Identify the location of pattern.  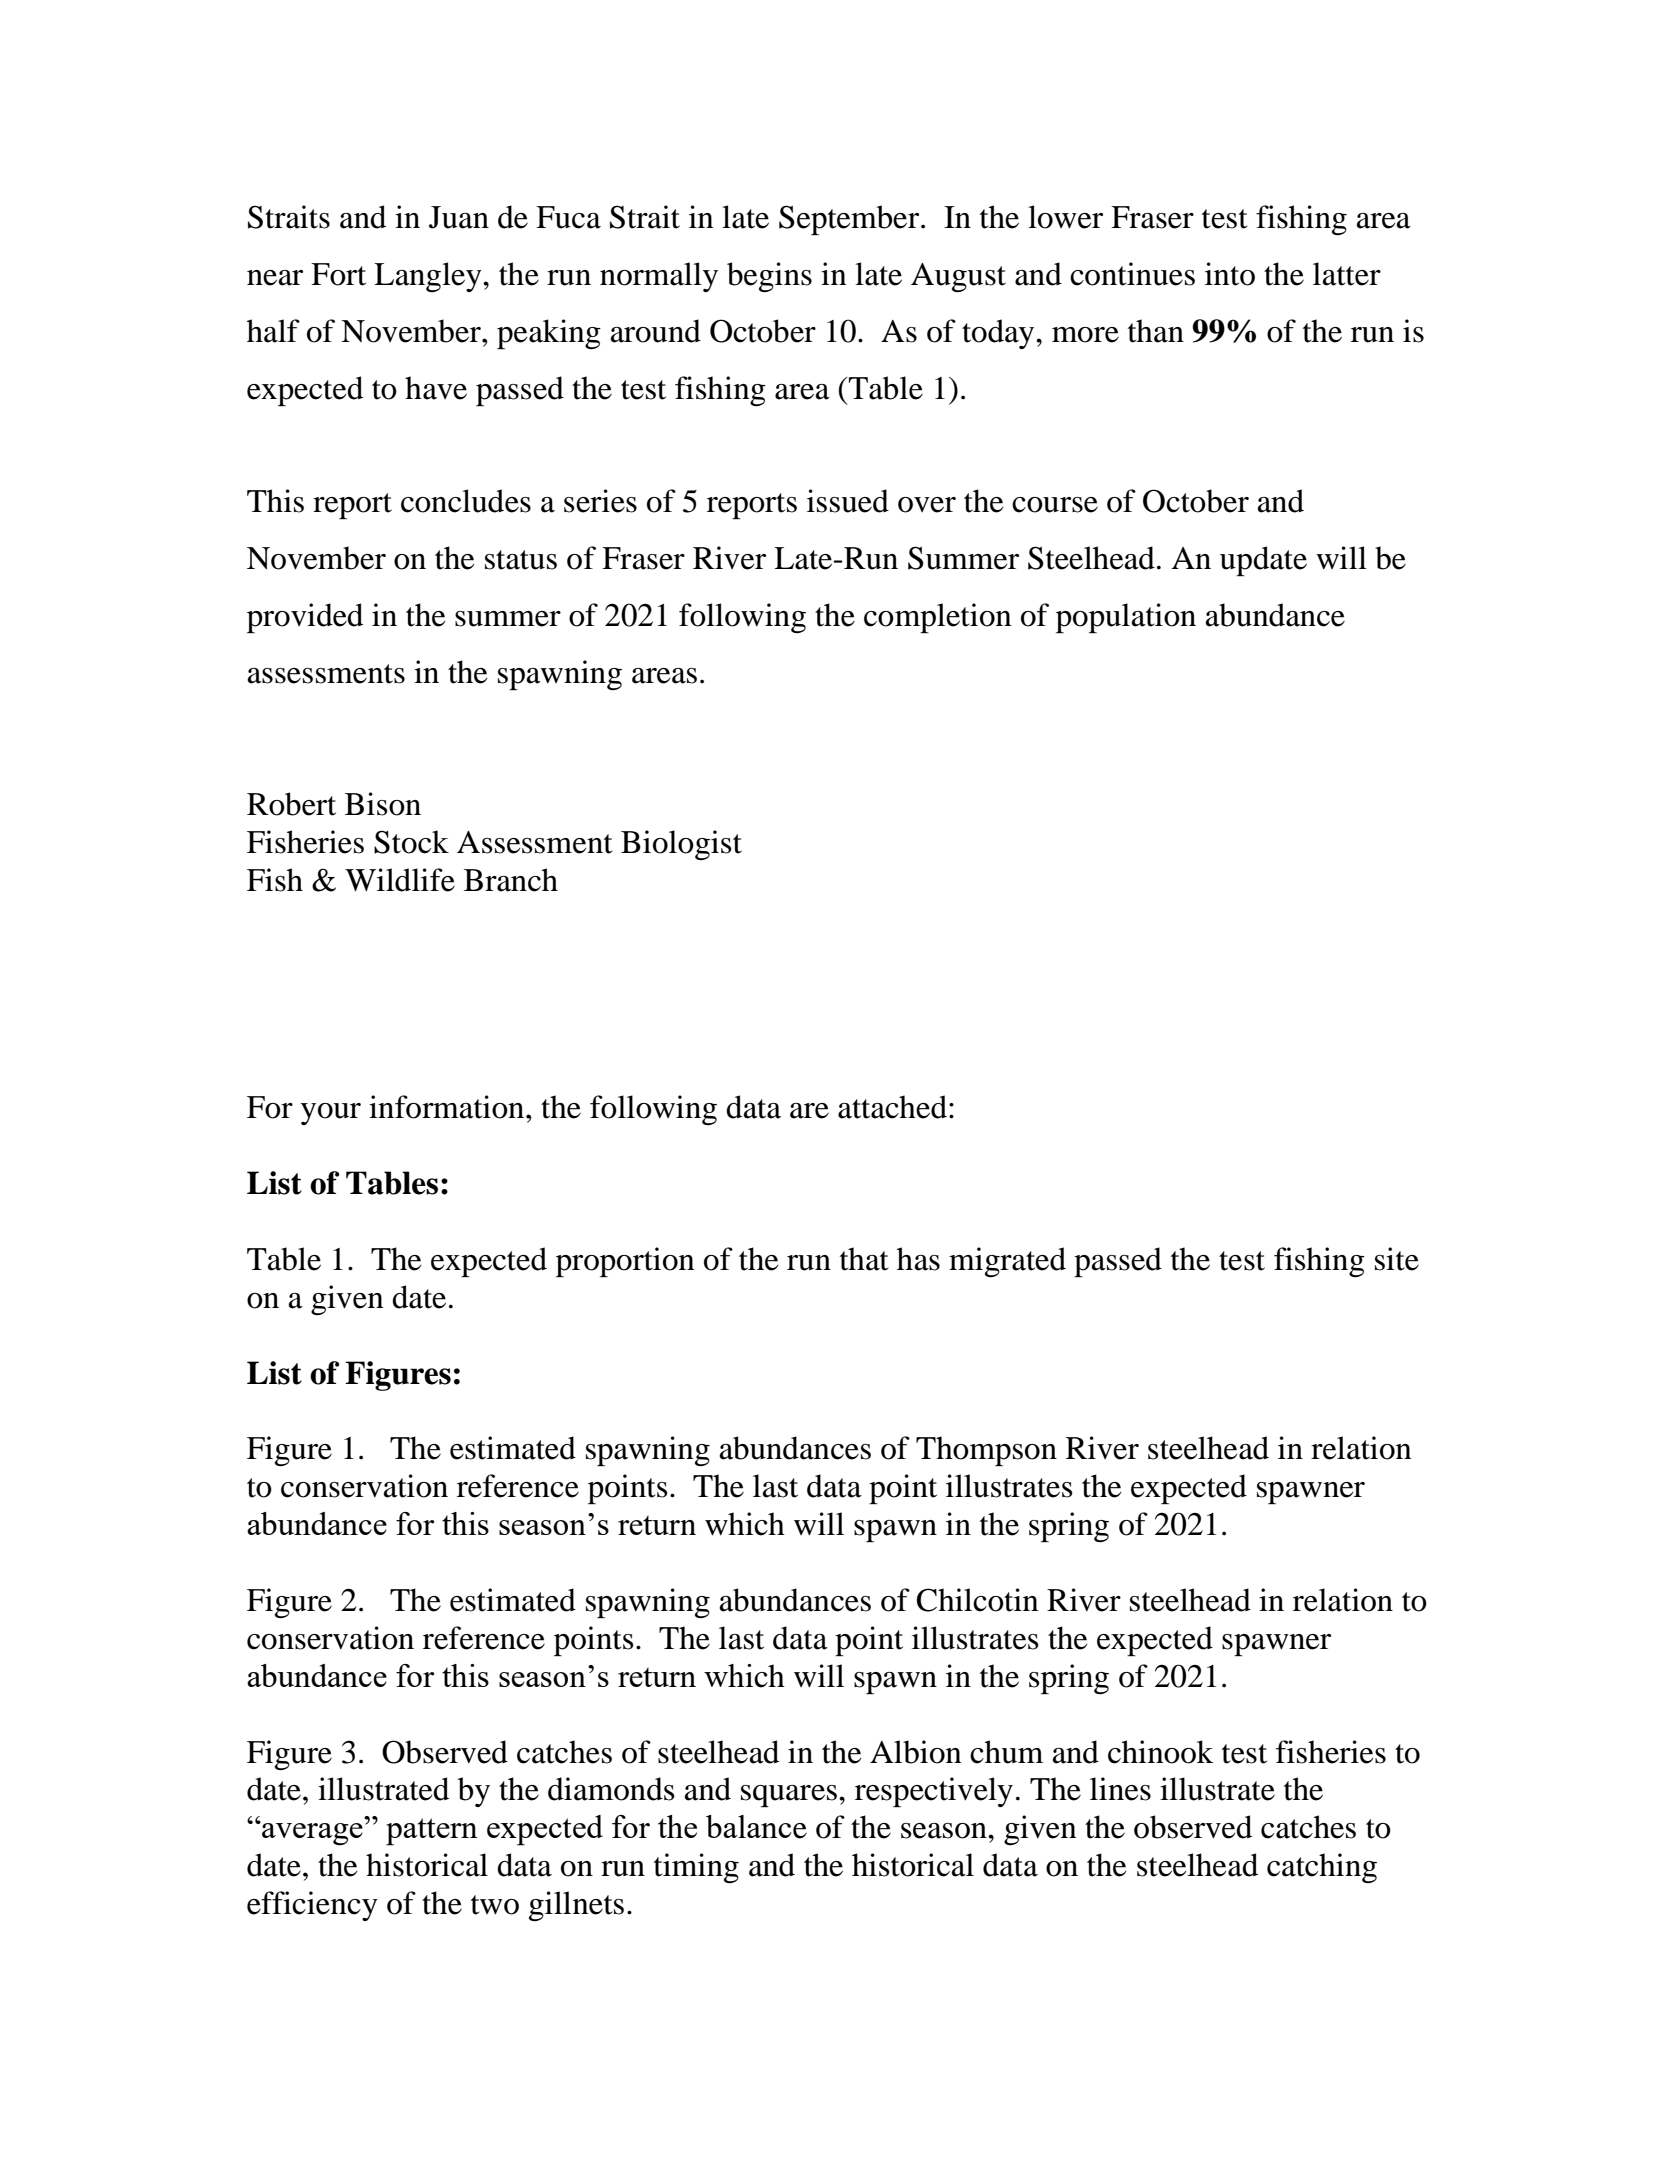
(432, 1832).
